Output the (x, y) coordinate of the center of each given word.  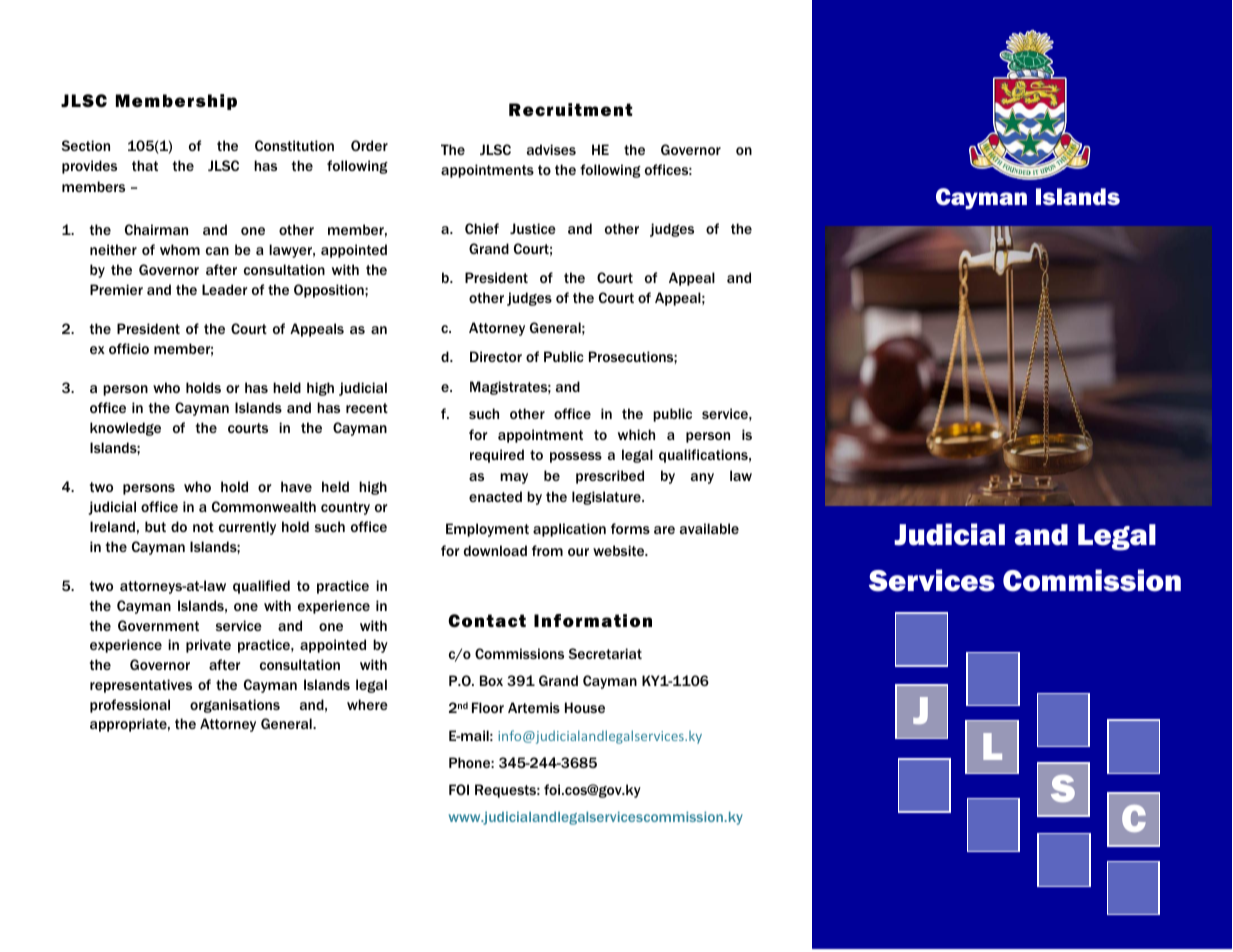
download (495, 550)
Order (369, 145)
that (145, 165)
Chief (482, 228)
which (636, 434)
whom (180, 249)
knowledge (125, 429)
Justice (533, 228)
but (155, 526)
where (367, 704)
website (620, 550)
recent (367, 408)
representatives (141, 686)
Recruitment (570, 109)
